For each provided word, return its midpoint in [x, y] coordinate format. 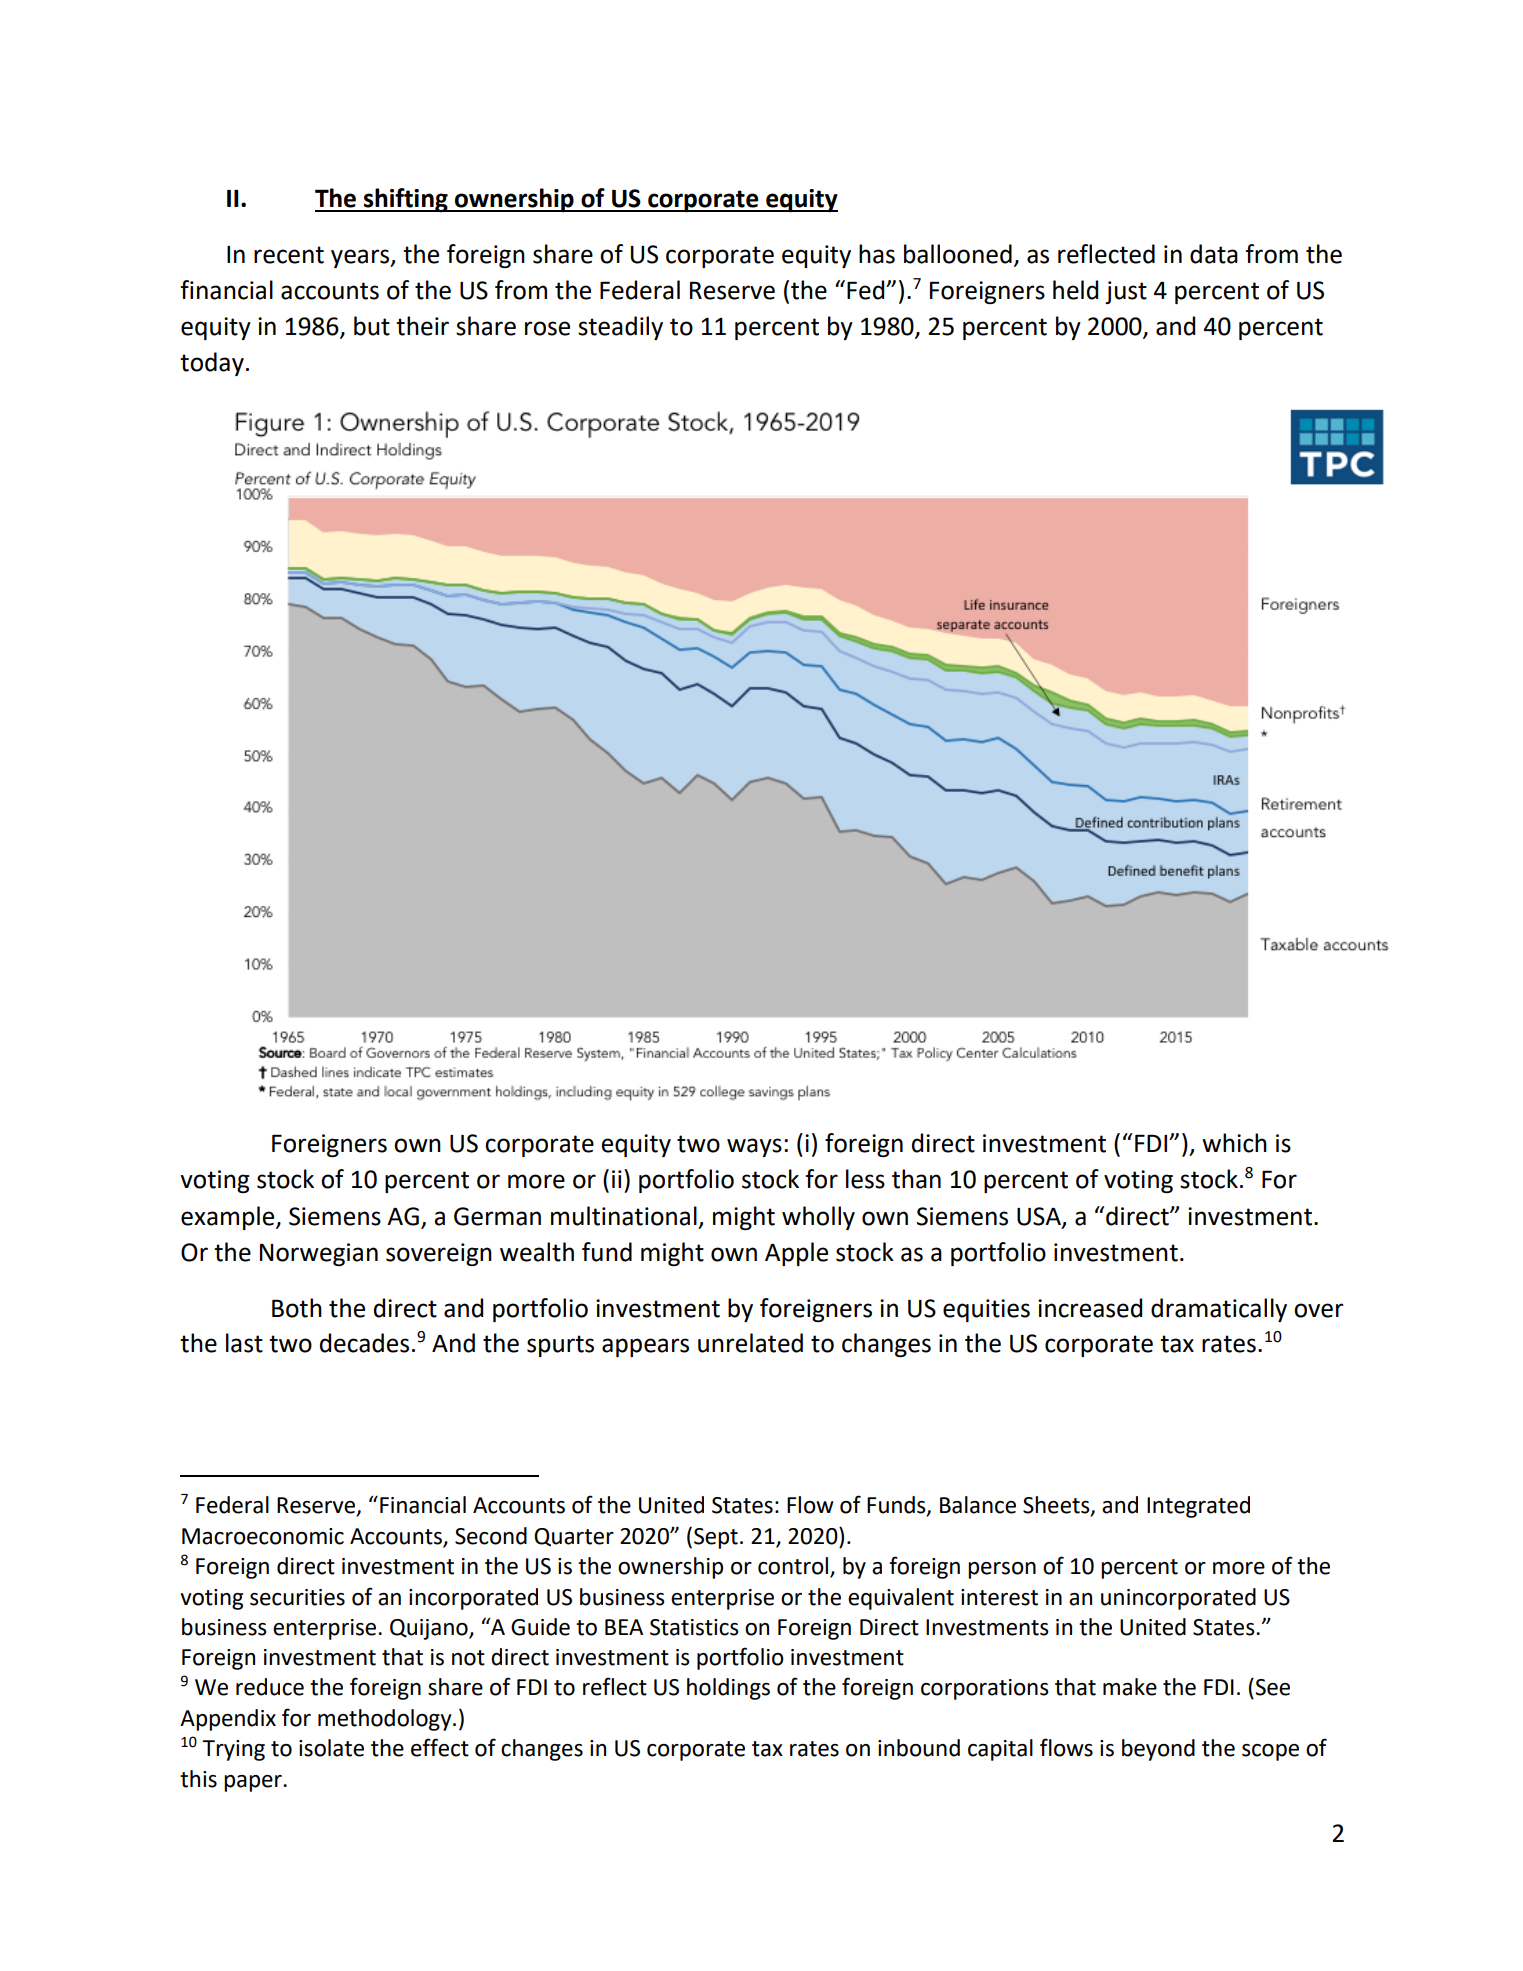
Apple [796, 1254]
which [1234, 1143]
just [1126, 292]
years [361, 258]
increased [1090, 1308]
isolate [331, 1748]
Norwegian [319, 1254]
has [877, 254]
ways [754, 1147]
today [212, 364]
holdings [728, 1689]
